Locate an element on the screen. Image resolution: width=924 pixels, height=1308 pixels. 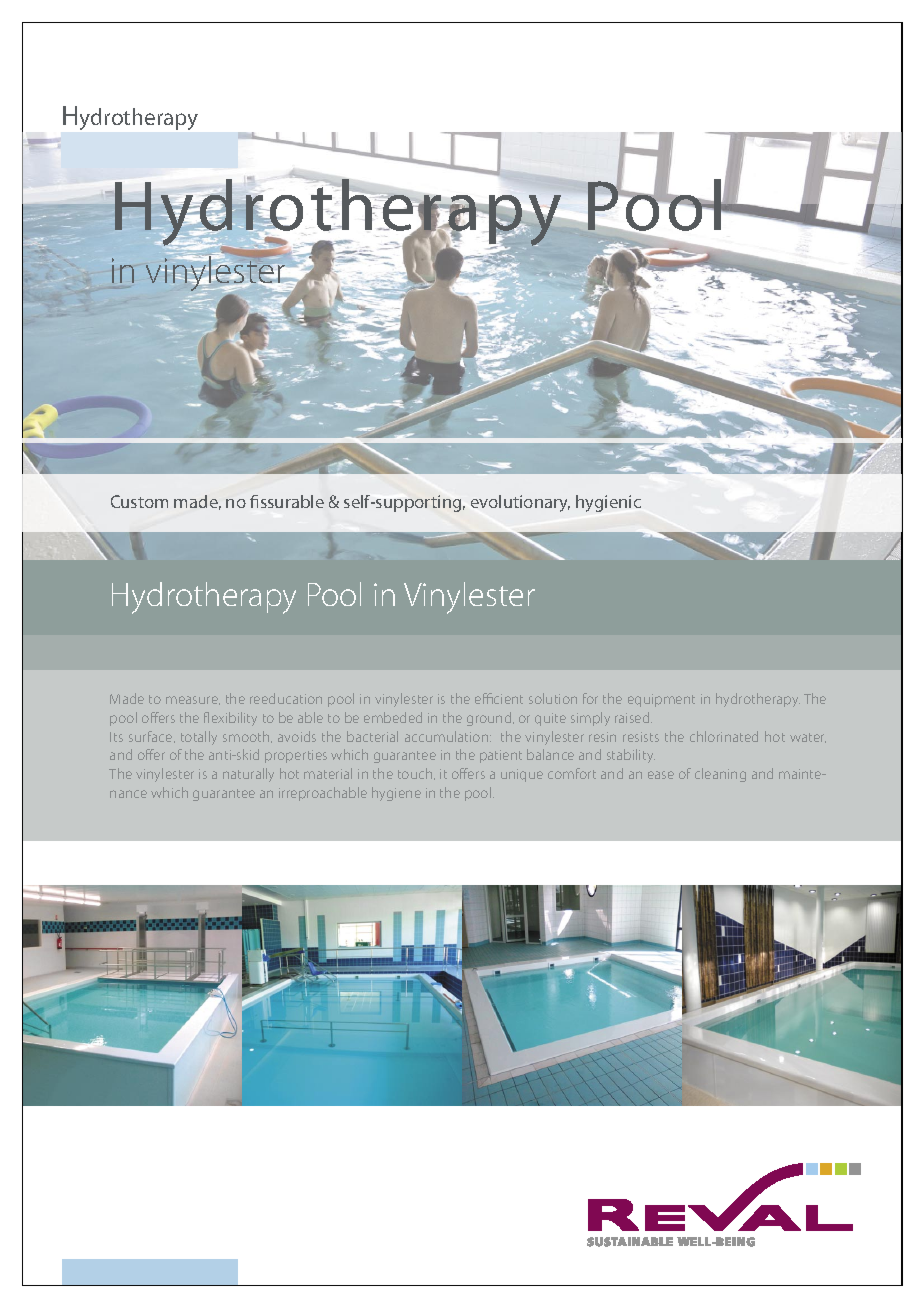
hygienic is located at coordinates (608, 503).
